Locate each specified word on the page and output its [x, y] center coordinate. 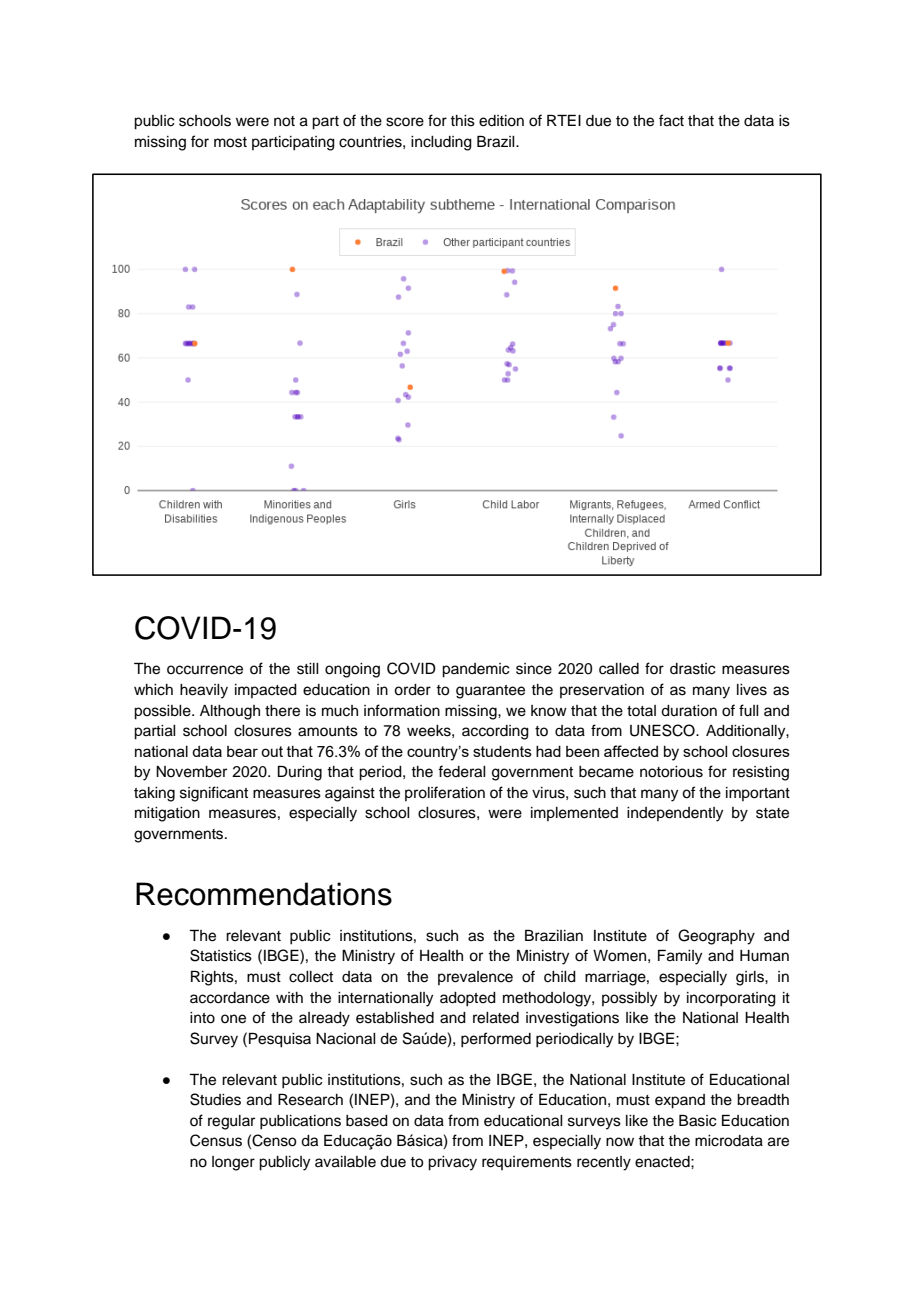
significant [214, 794]
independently [675, 814]
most [230, 142]
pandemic [476, 670]
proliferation [445, 793]
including [441, 143]
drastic [693, 669]
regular [231, 1122]
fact [671, 120]
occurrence [205, 670]
